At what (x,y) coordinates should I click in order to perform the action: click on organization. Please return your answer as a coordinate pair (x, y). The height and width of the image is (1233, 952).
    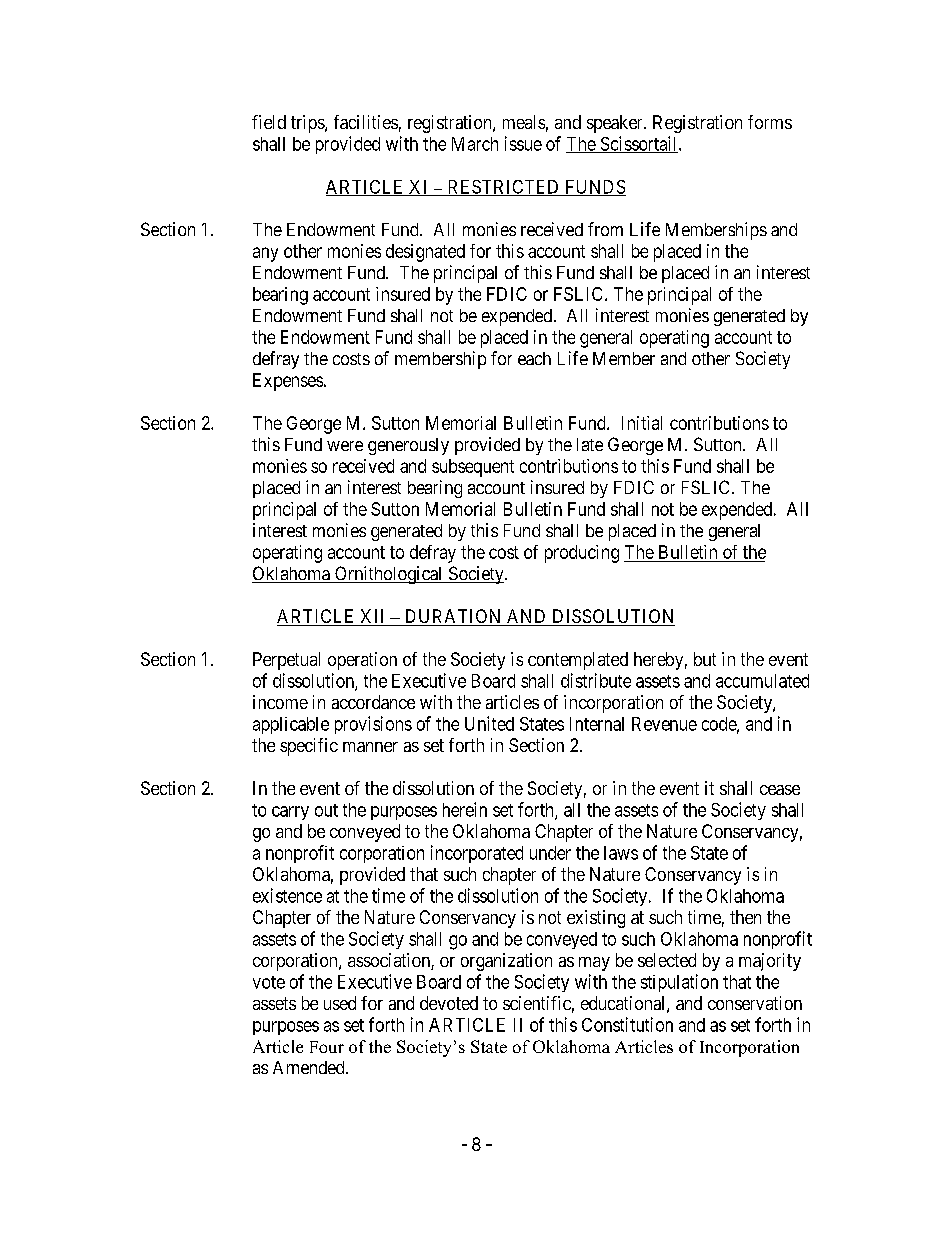
    Looking at the image, I should click on (506, 962).
